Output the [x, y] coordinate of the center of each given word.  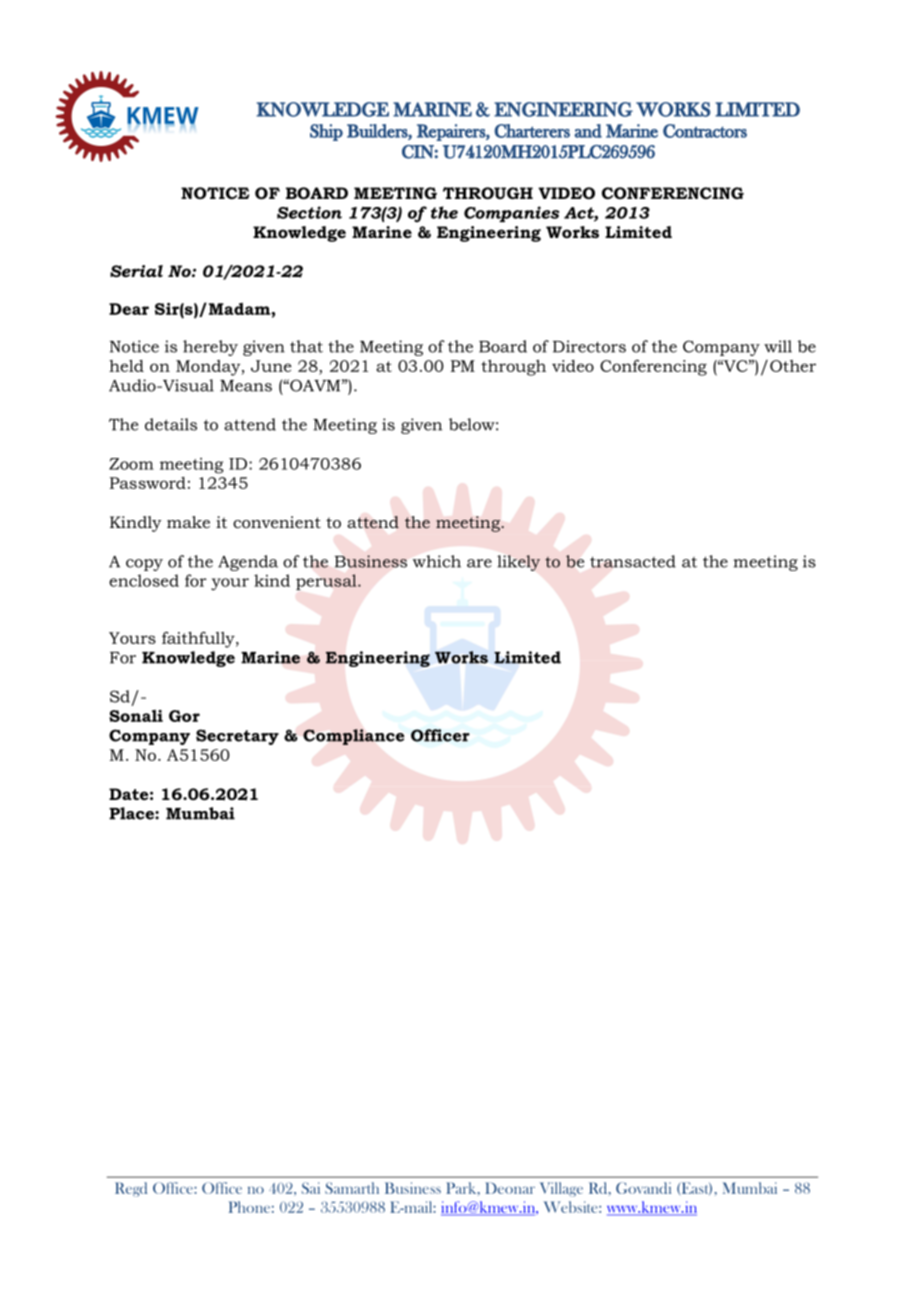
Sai [311, 1188]
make [188, 522]
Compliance [353, 737]
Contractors [705, 131]
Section [309, 212]
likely [518, 563]
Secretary [237, 737]
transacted [633, 561]
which [437, 561]
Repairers [452, 132]
